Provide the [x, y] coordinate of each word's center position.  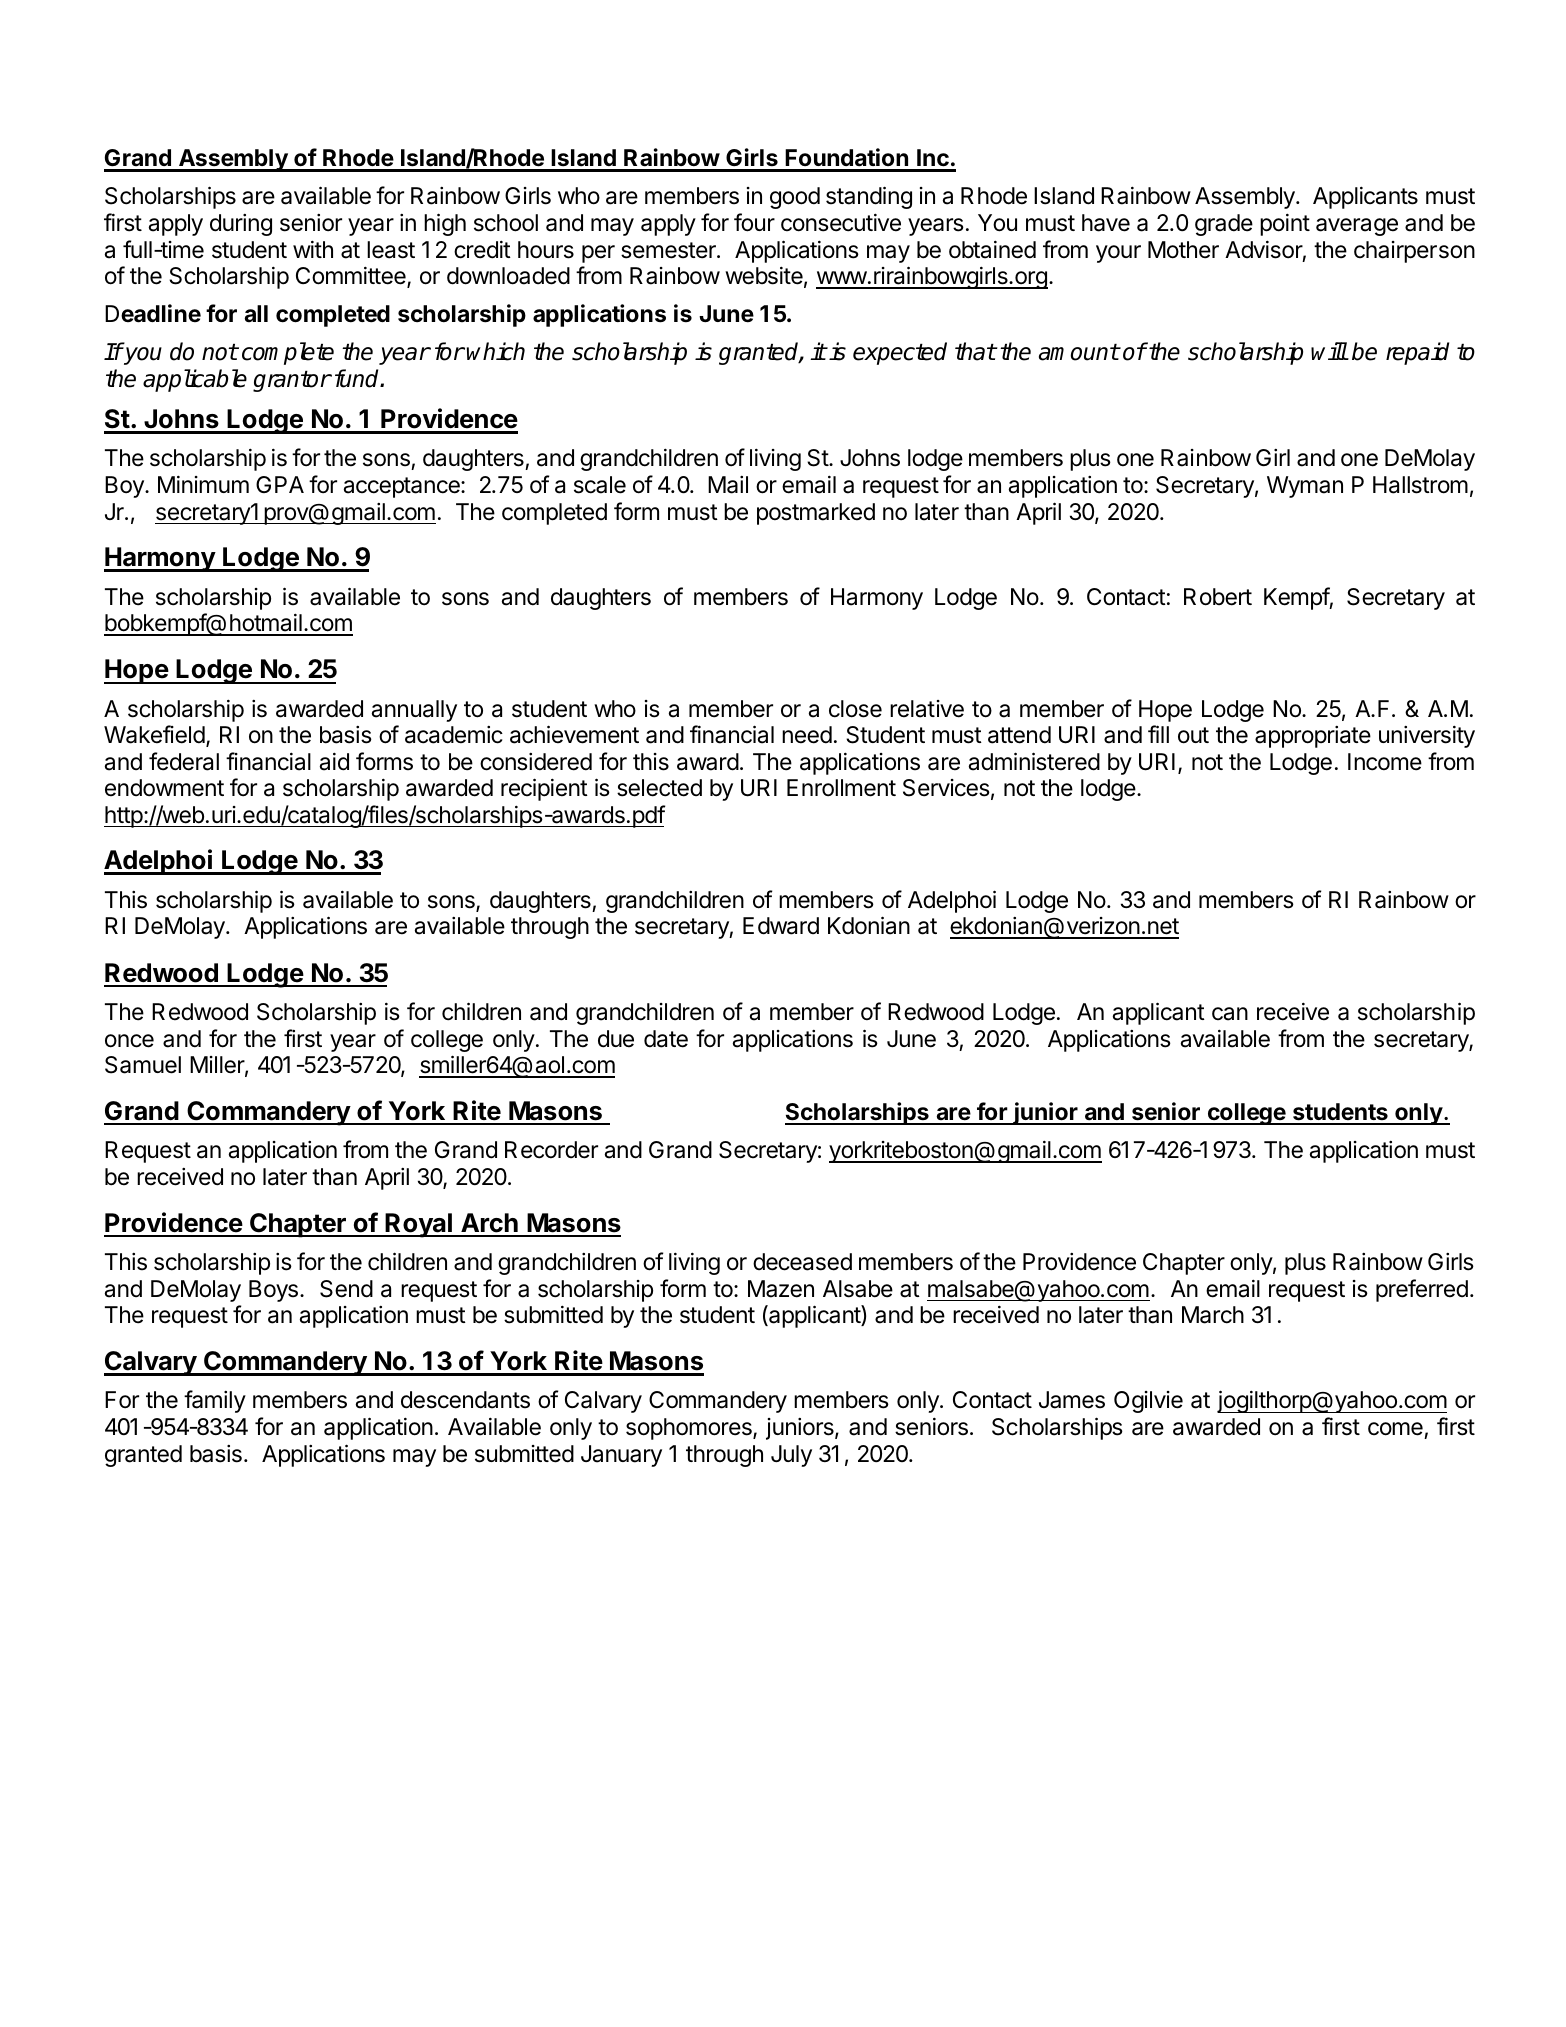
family [215, 1401]
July [791, 1456]
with [313, 249]
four [754, 222]
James [1072, 1400]
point [1285, 224]
